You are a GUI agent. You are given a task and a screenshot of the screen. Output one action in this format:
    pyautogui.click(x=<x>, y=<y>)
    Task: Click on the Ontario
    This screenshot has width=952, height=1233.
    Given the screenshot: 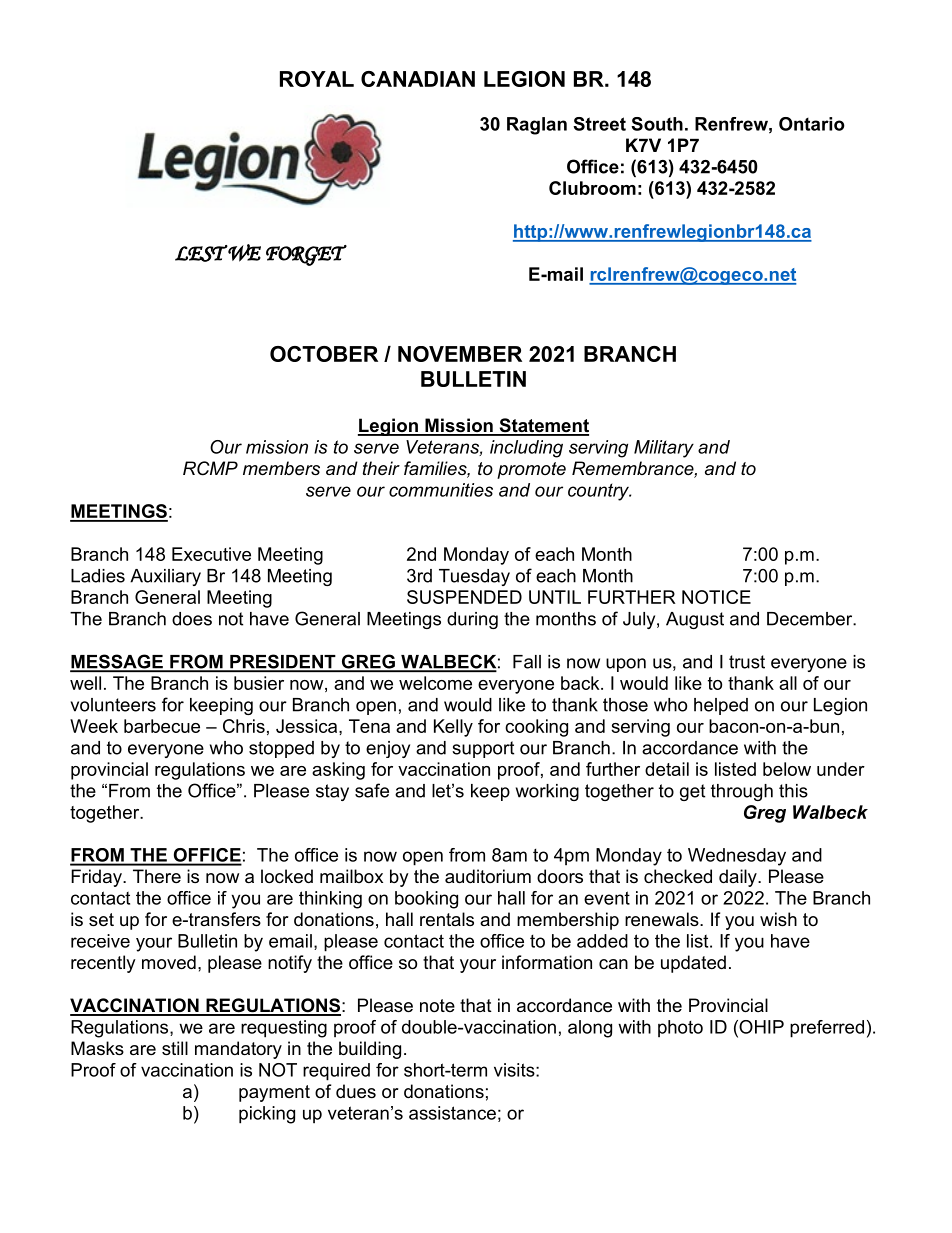 What is the action you would take?
    pyautogui.click(x=812, y=124)
